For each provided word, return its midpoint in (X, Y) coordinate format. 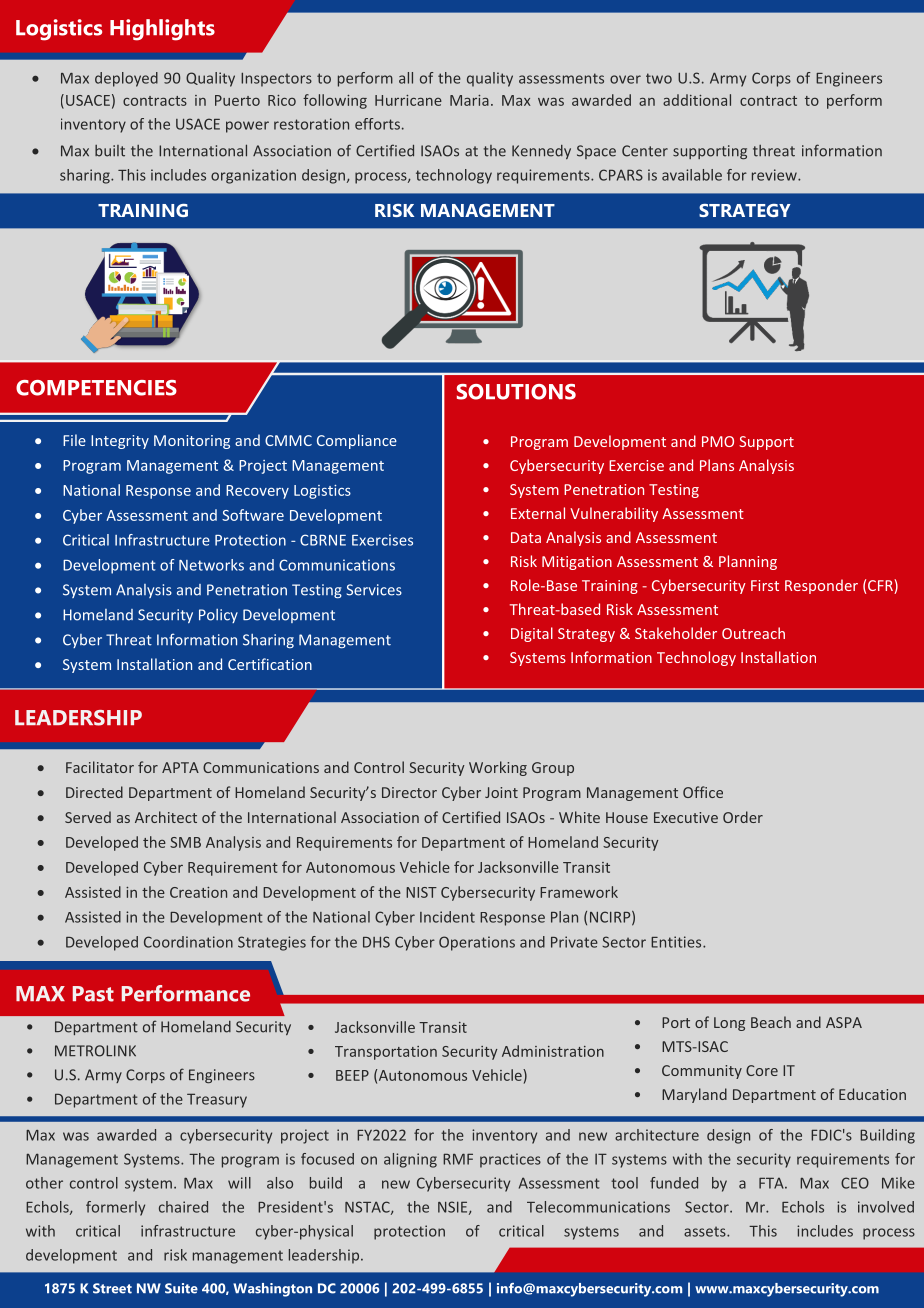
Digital (532, 634)
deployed (126, 79)
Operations (477, 943)
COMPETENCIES (96, 388)
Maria (469, 100)
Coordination (188, 942)
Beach (771, 1022)
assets (706, 1231)
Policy (218, 616)
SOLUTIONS (516, 392)
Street (112, 1288)
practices (510, 1160)
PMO (718, 441)
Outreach (753, 633)
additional (697, 100)
